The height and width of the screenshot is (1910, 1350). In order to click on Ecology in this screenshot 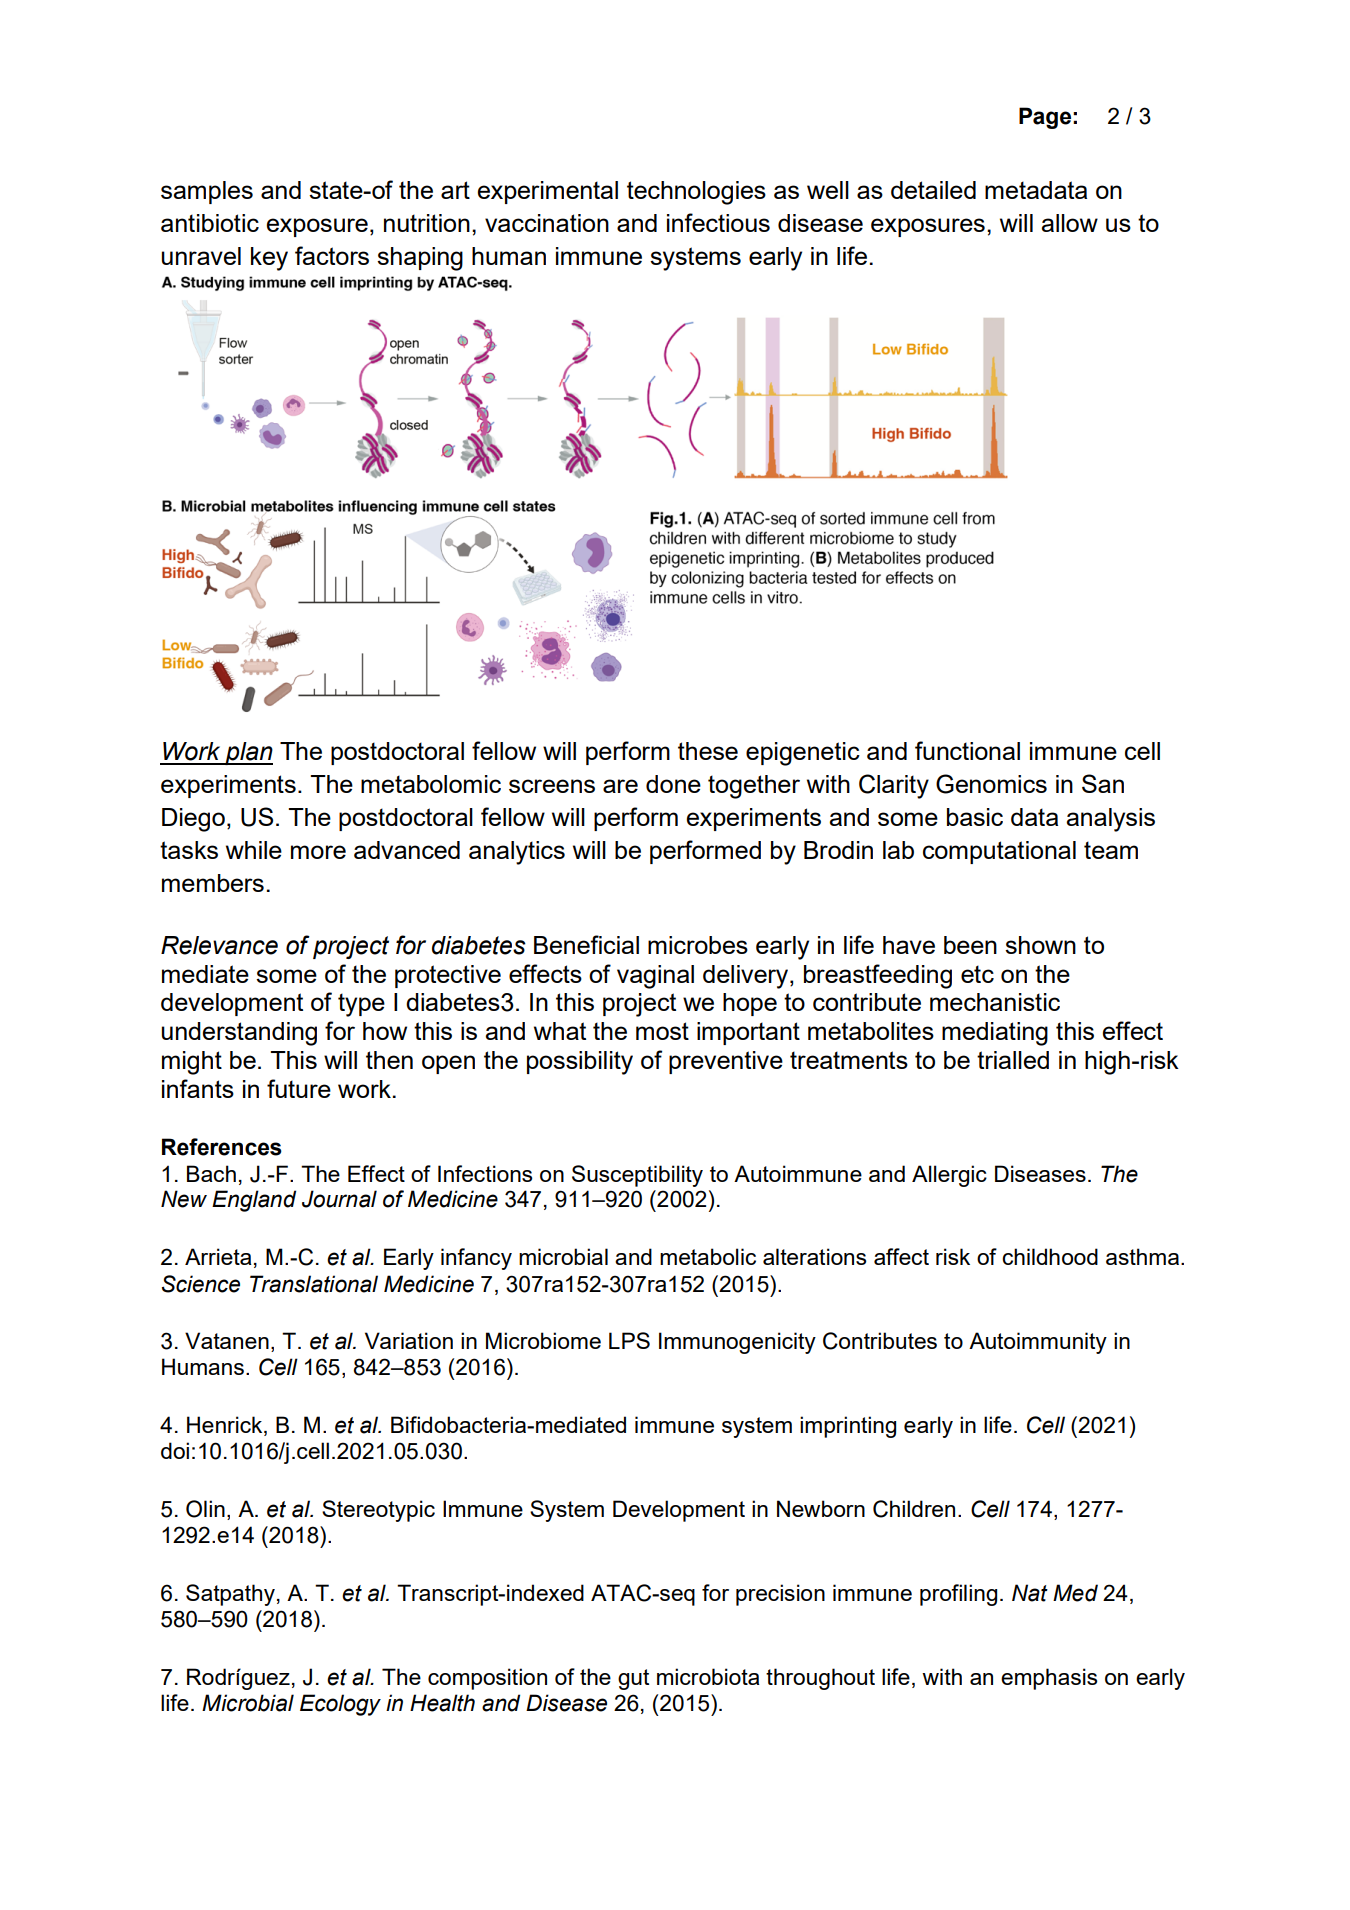, I will do `click(340, 1705)`.
